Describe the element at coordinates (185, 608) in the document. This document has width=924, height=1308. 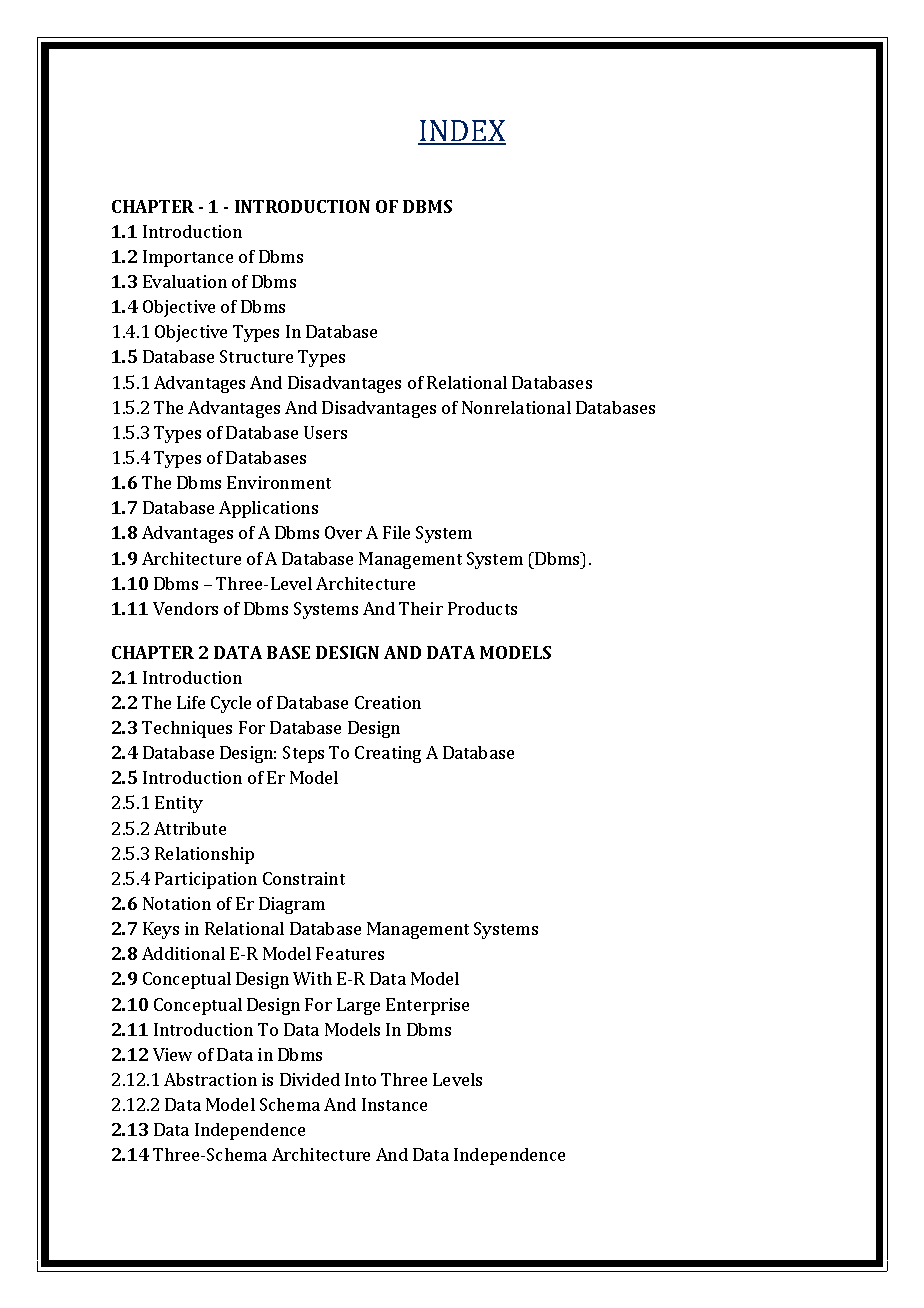
I see `Vendors` at that location.
